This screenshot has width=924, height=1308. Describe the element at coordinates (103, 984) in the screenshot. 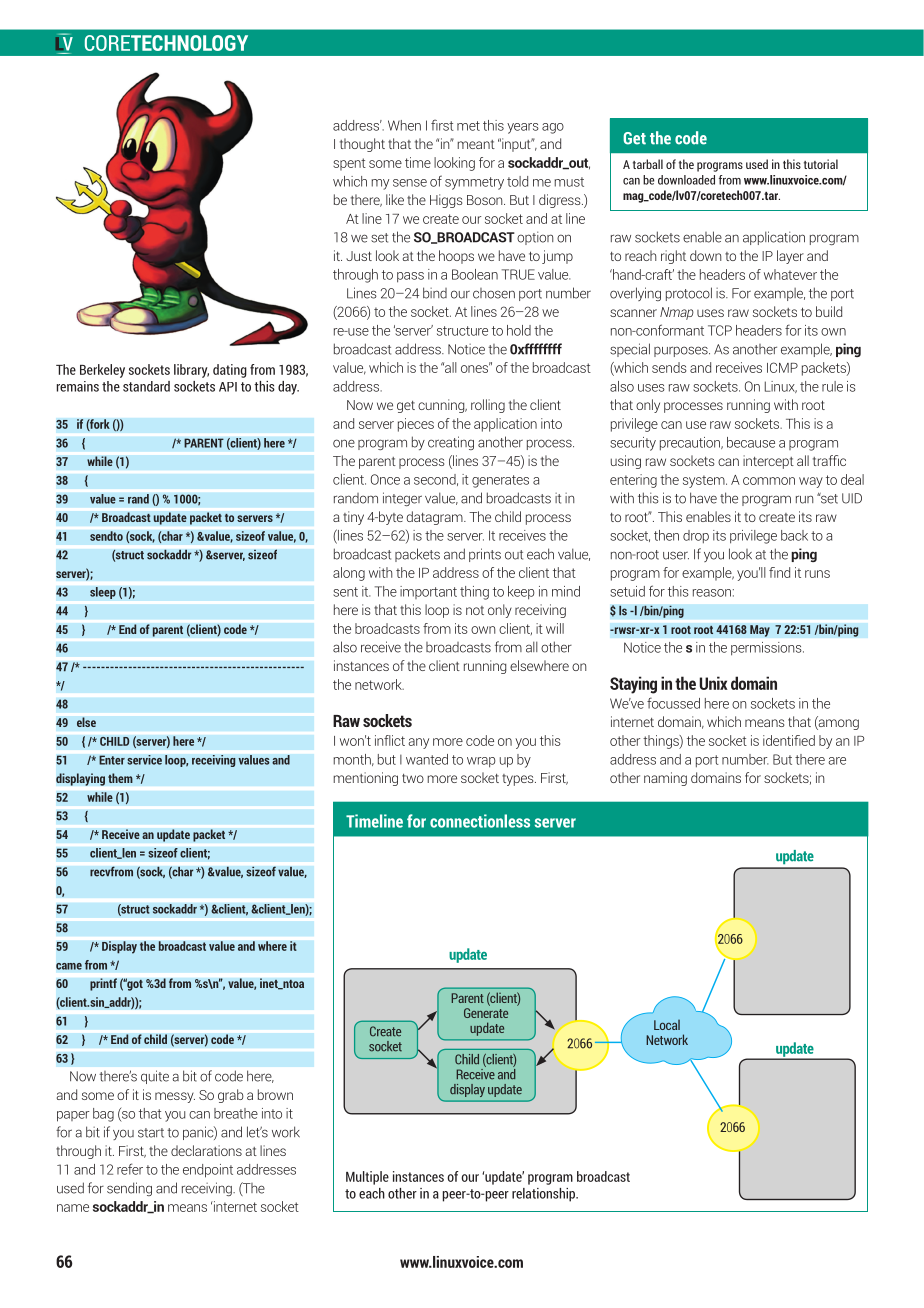

I see `printf` at that location.
